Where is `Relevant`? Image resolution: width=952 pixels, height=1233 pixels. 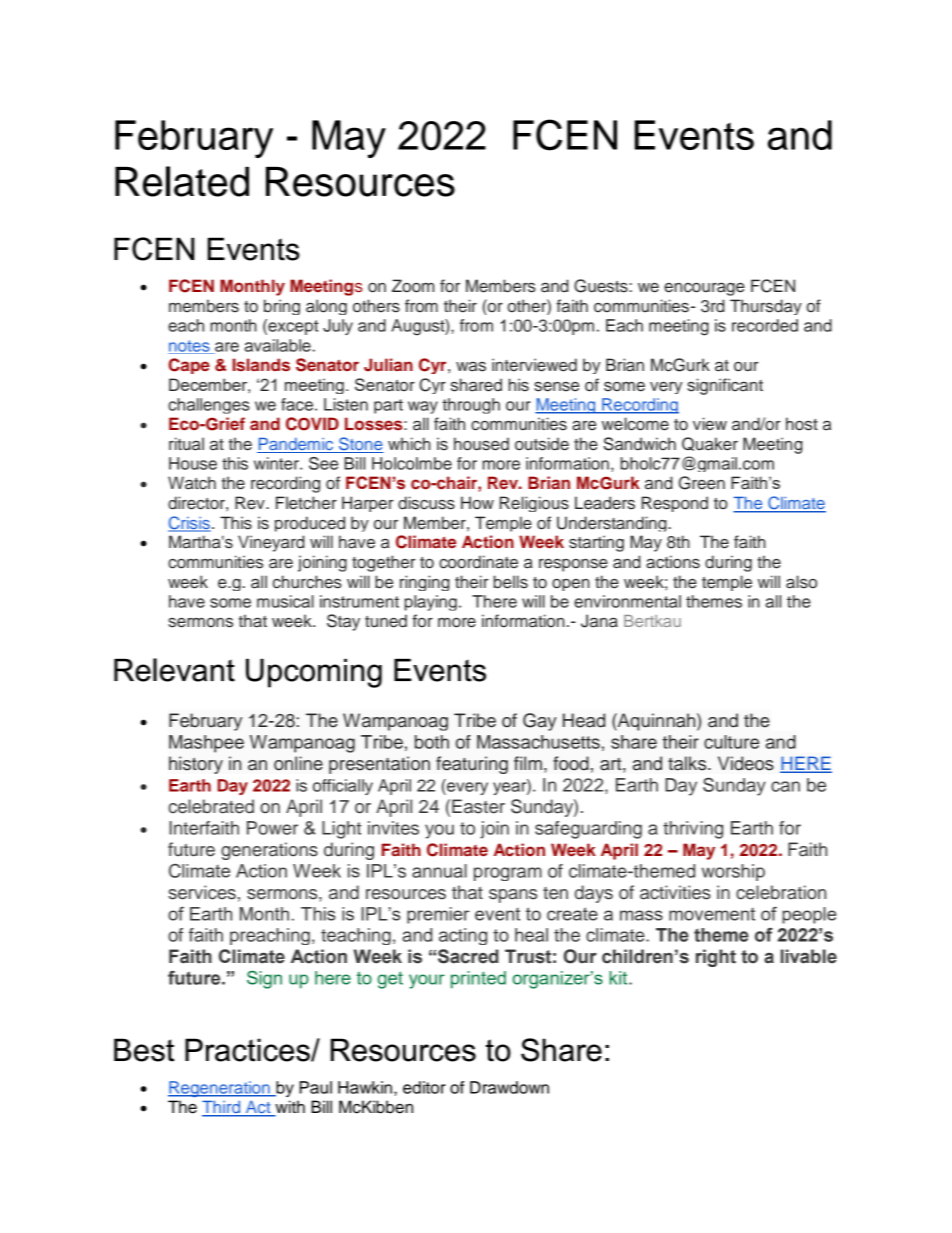
Relevant is located at coordinates (174, 670).
